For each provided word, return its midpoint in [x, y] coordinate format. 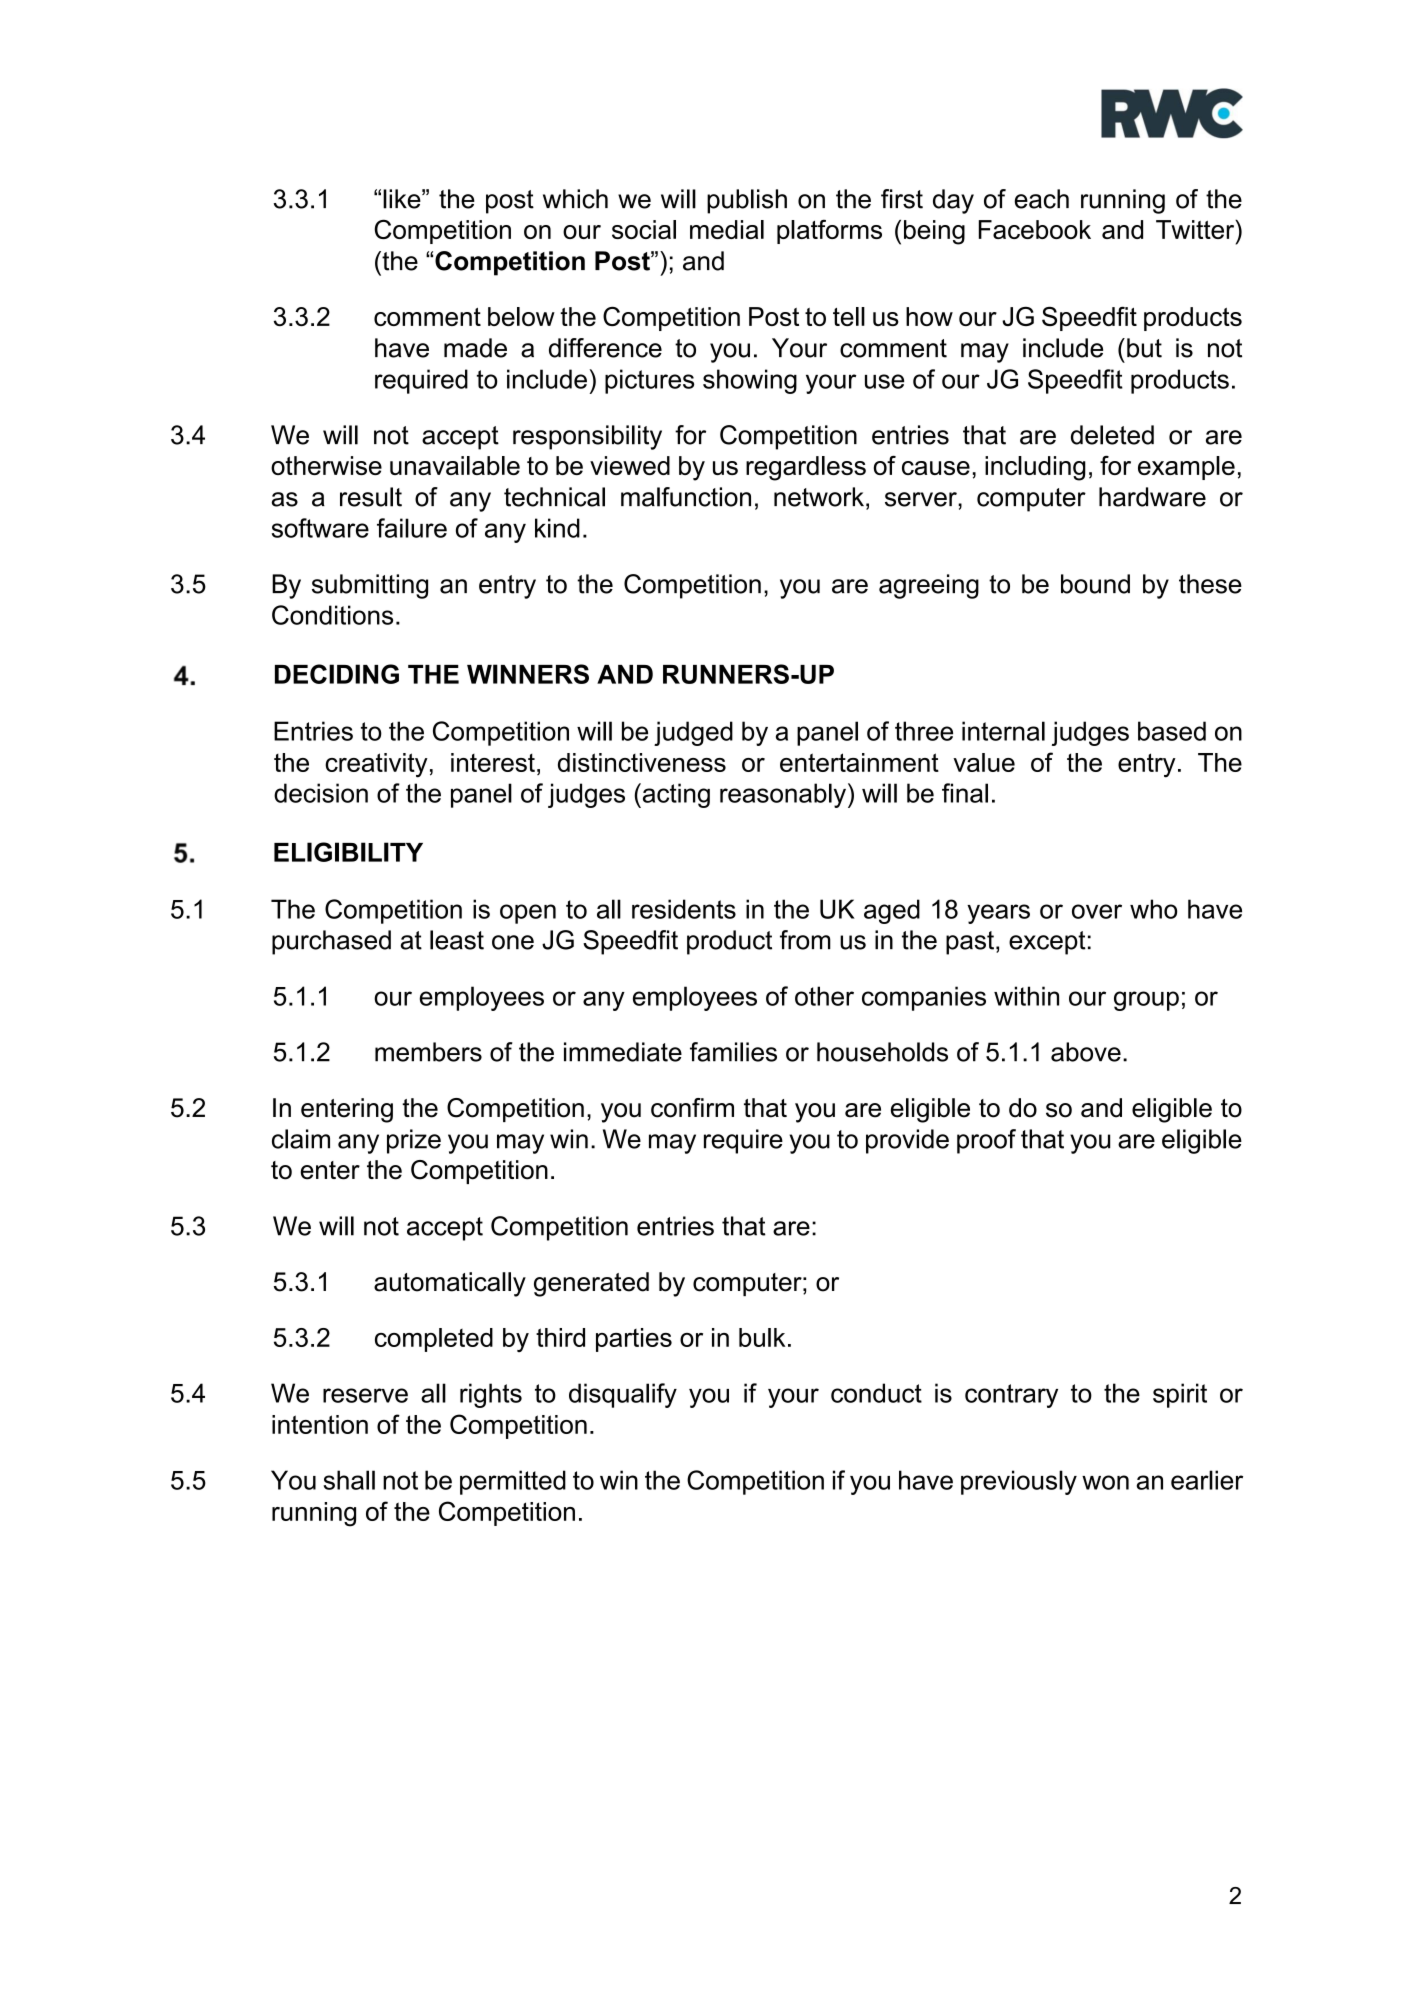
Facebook [1035, 229]
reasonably [783, 795]
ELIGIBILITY [348, 852]
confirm [692, 1108]
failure [412, 528]
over [1097, 911]
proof [986, 1141]
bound [1095, 584]
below [521, 316]
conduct [876, 1393]
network [819, 497]
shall [349, 1480]
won [1105, 1482]
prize [414, 1141]
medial [727, 229]
